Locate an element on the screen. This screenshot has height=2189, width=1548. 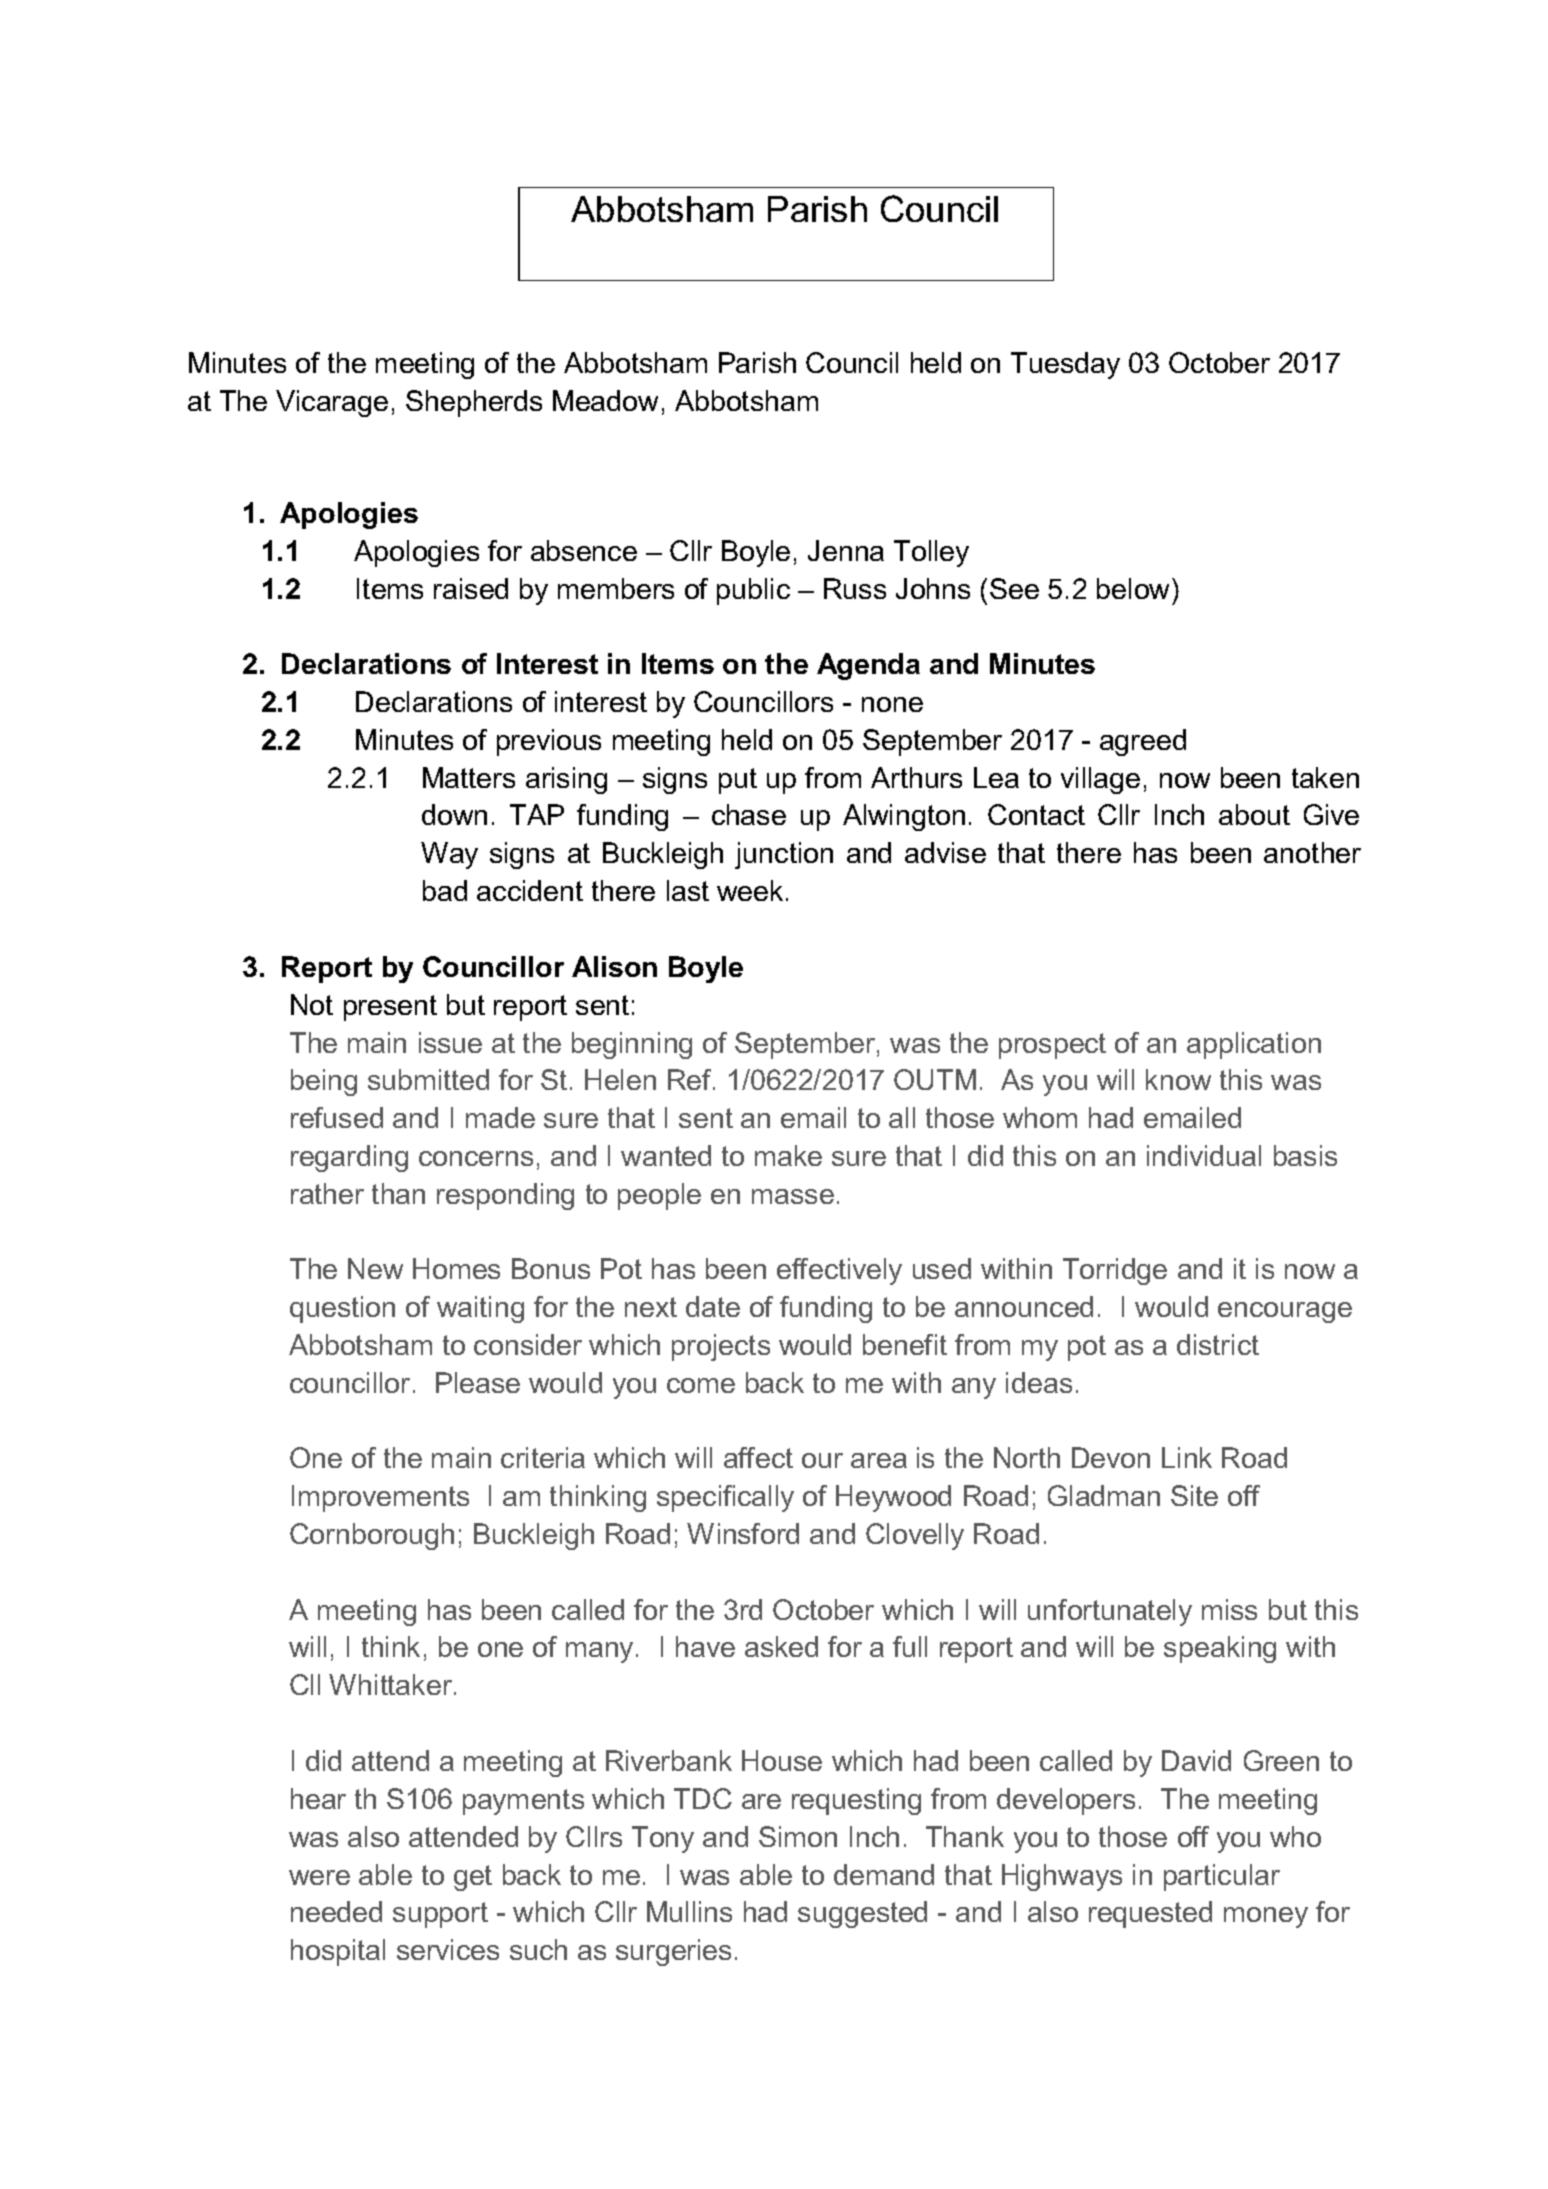
Tuesday is located at coordinates (1065, 365).
